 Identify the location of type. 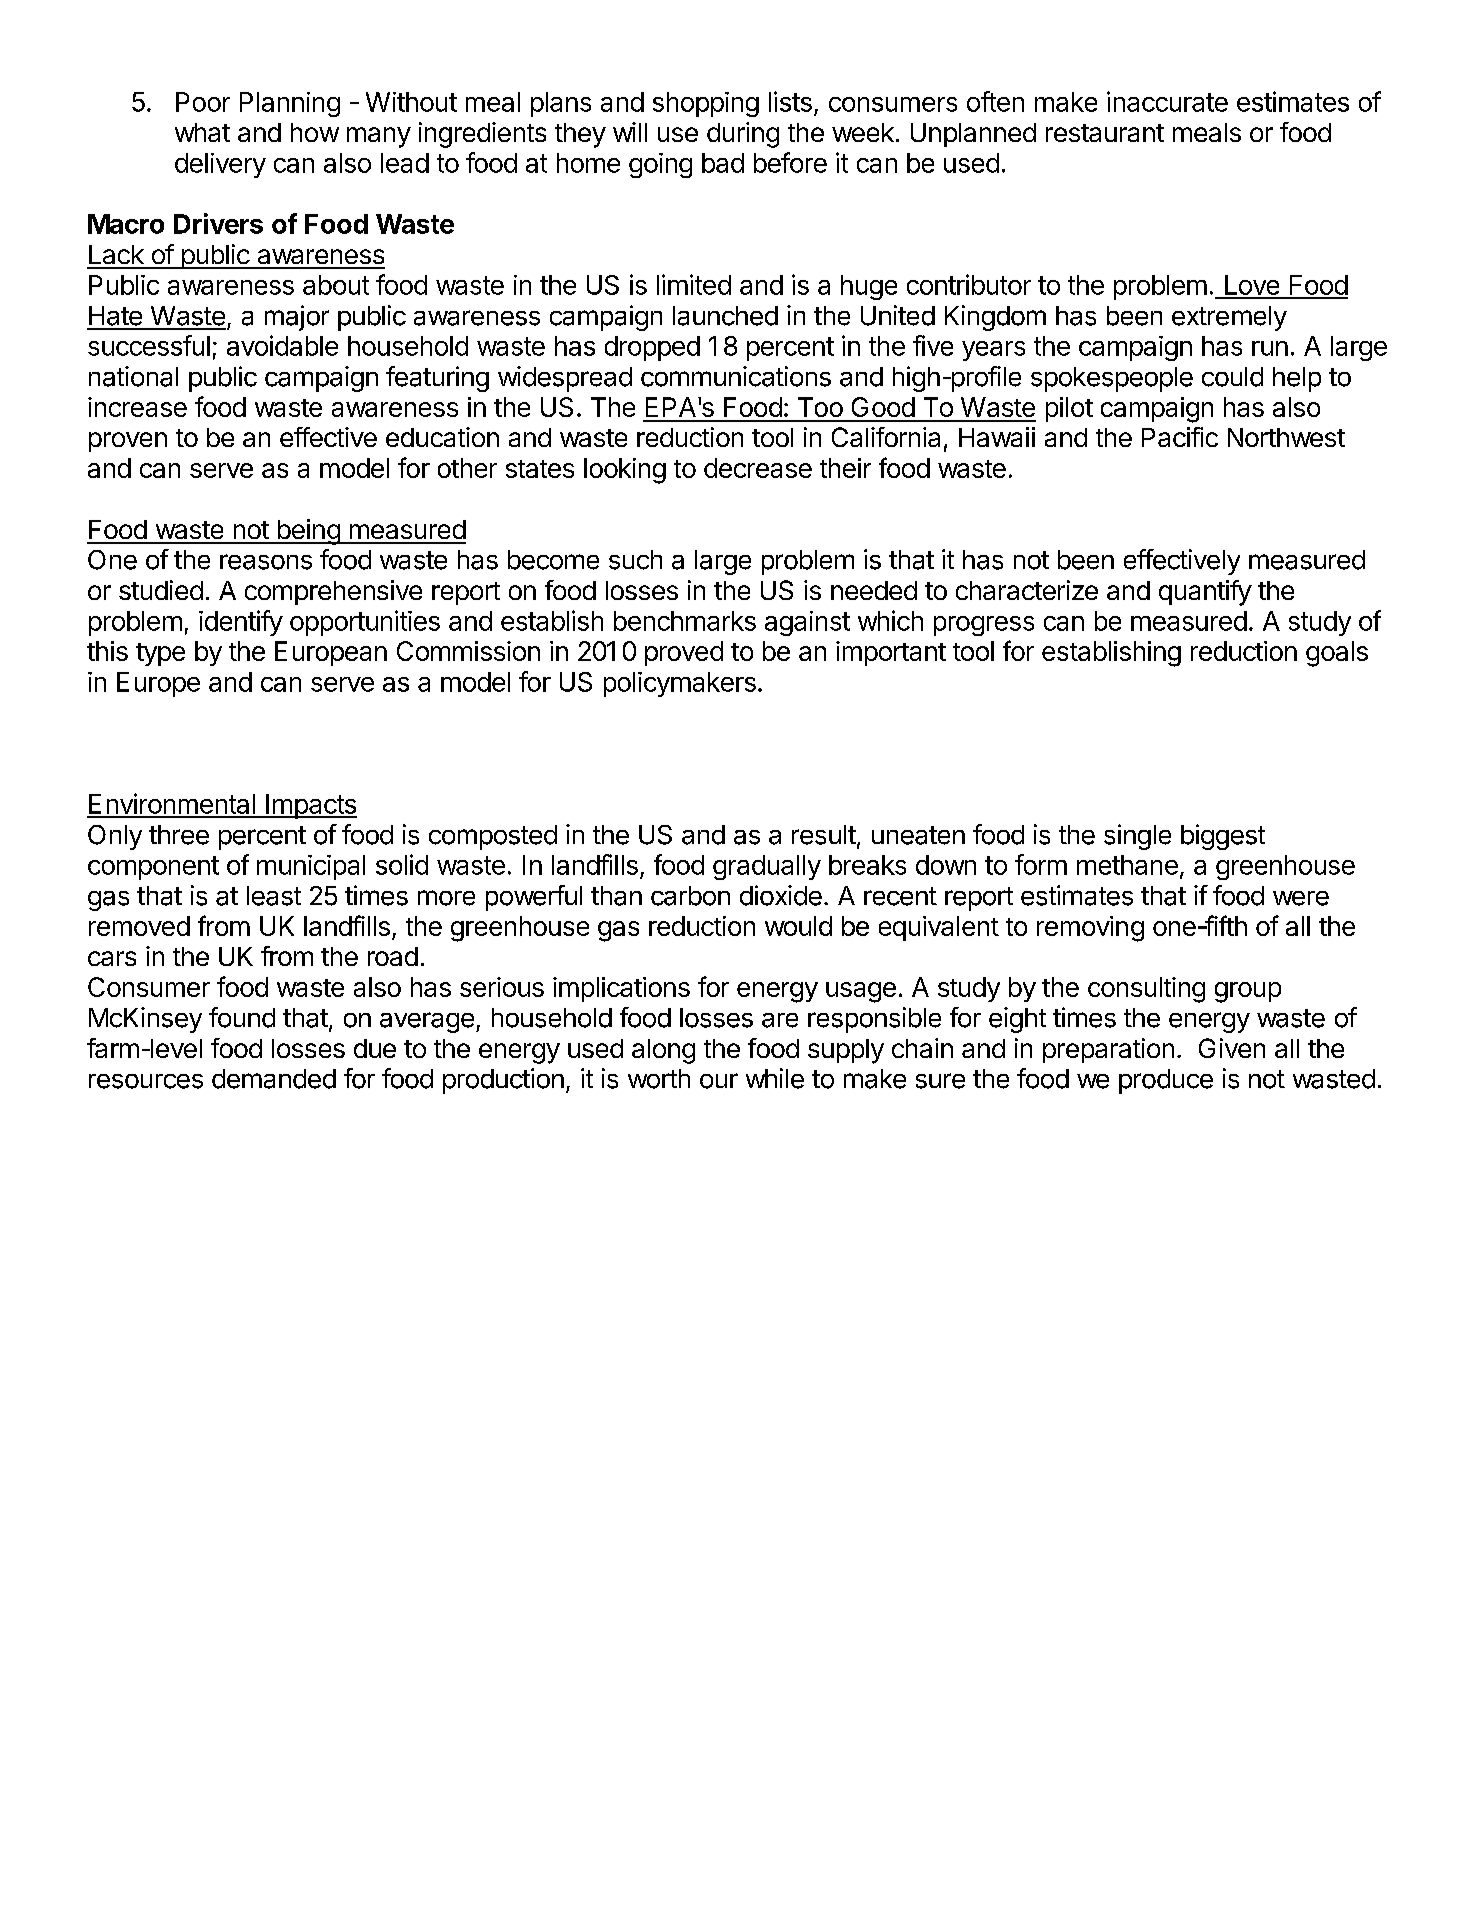
(160, 654).
